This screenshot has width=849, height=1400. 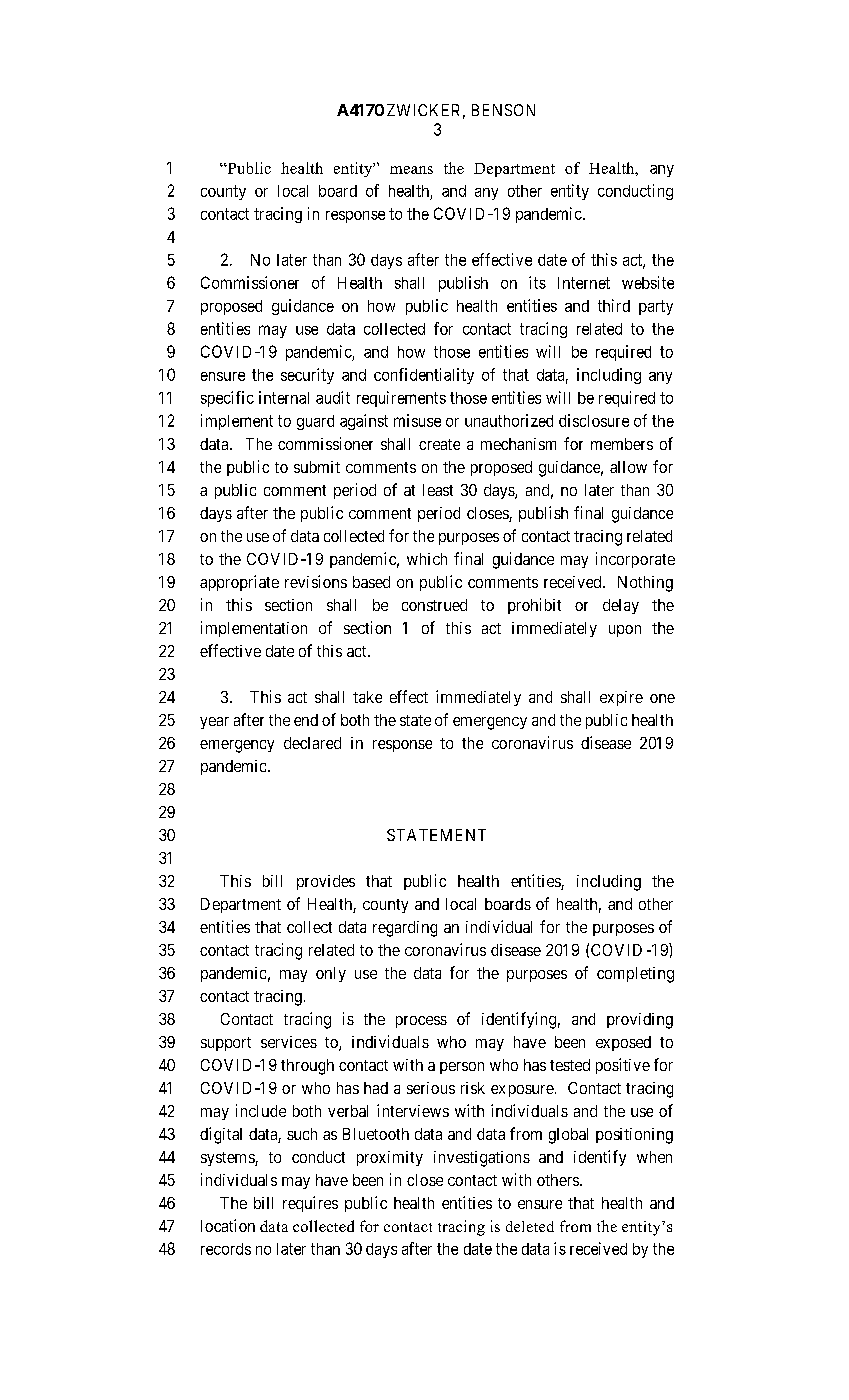 I want to click on location, so click(x=228, y=1225).
